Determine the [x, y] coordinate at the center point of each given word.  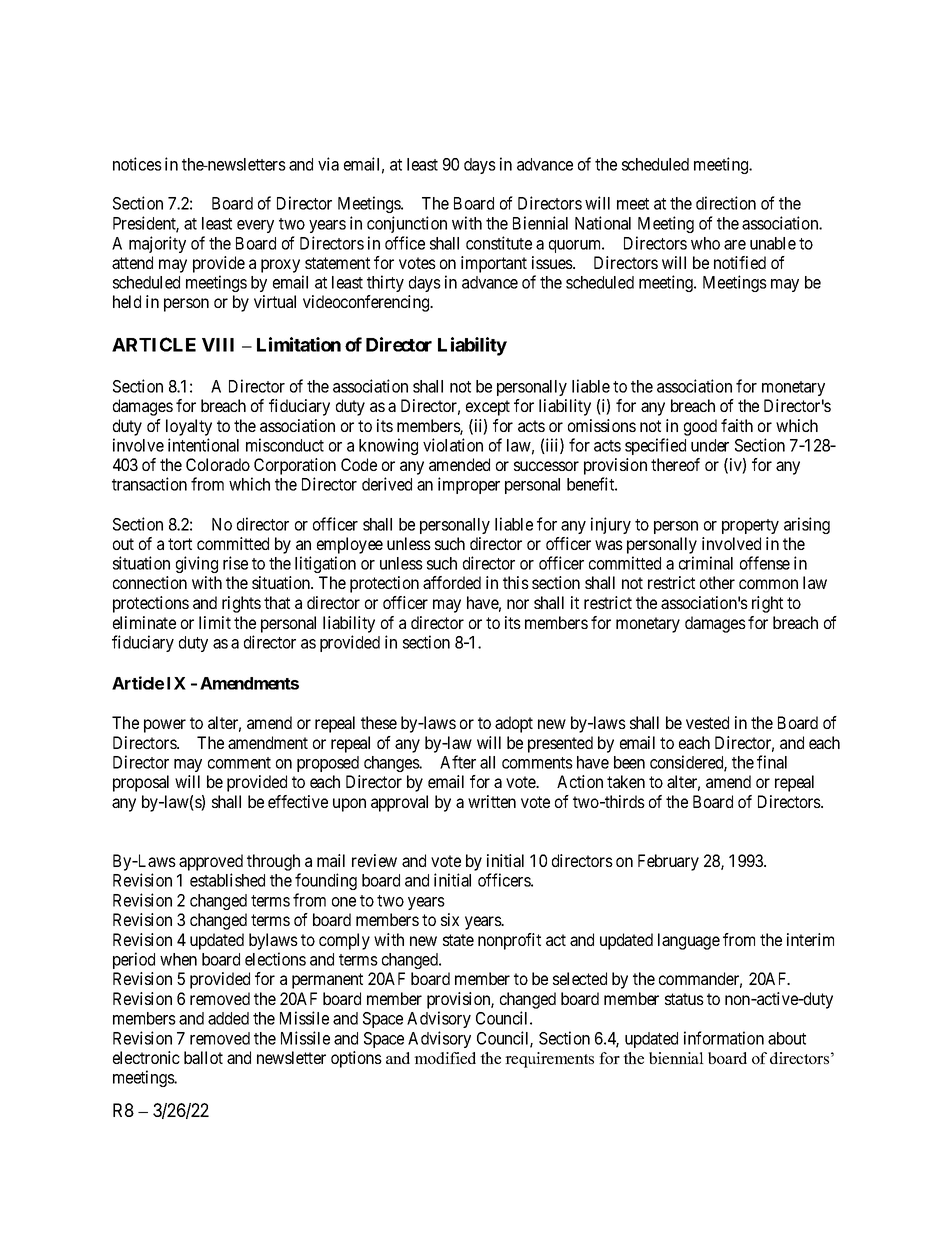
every [255, 226]
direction [726, 203]
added [228, 1018]
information [724, 1038]
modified [445, 1058]
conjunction [407, 224]
